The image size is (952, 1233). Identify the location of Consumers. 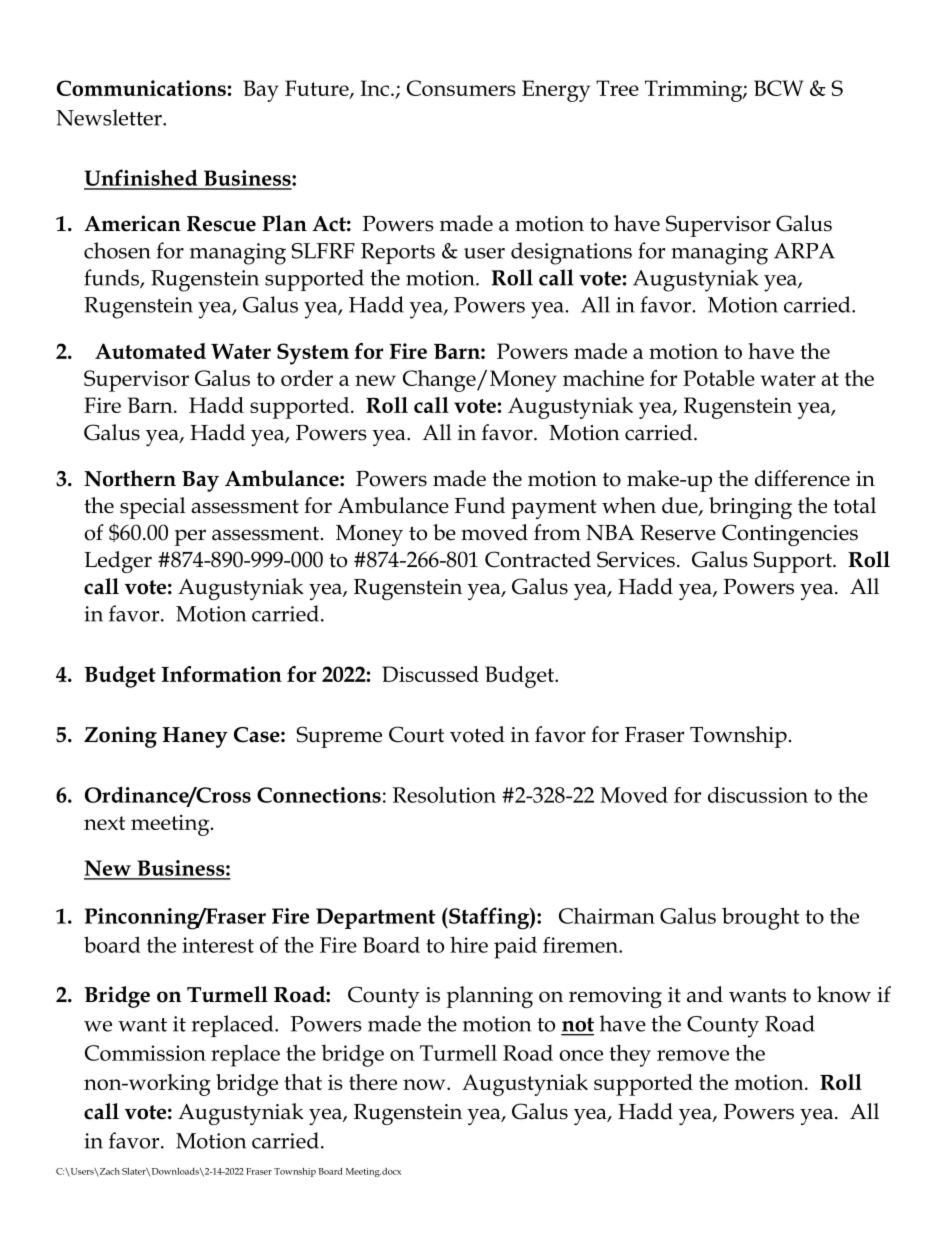
(461, 88).
